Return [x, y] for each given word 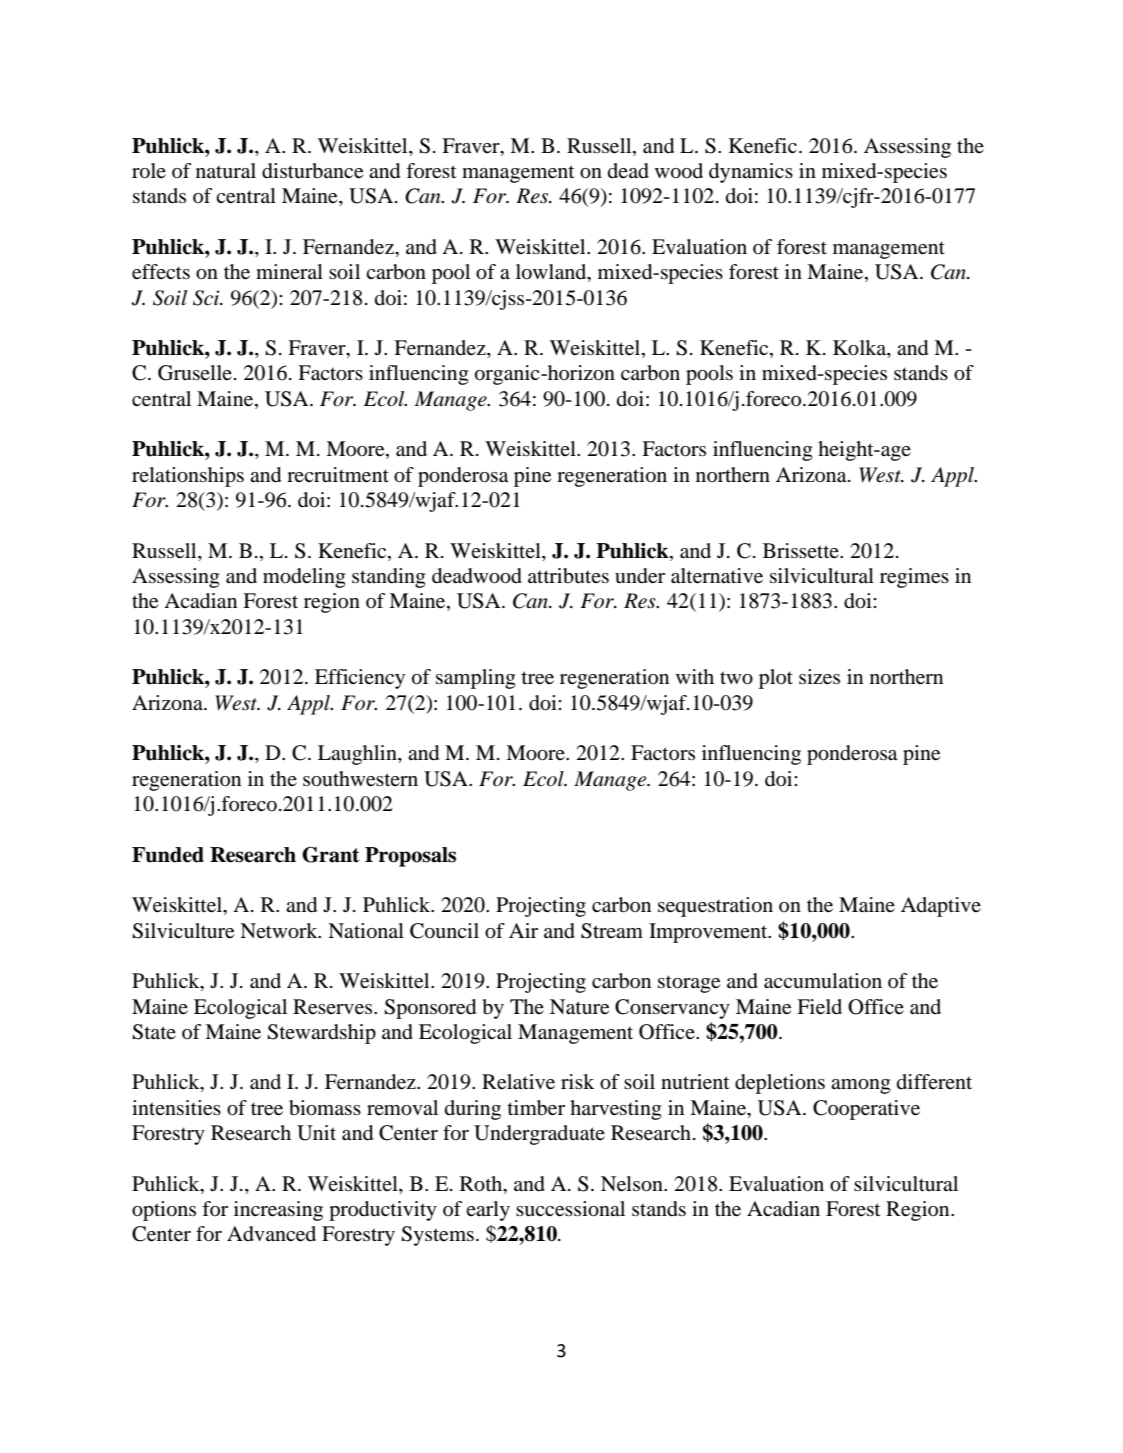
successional [570, 1209]
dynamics [751, 173]
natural [226, 171]
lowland [552, 273]
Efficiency [360, 679]
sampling [476, 679]
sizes [819, 677]
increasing [278, 1211]
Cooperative [866, 1110]
